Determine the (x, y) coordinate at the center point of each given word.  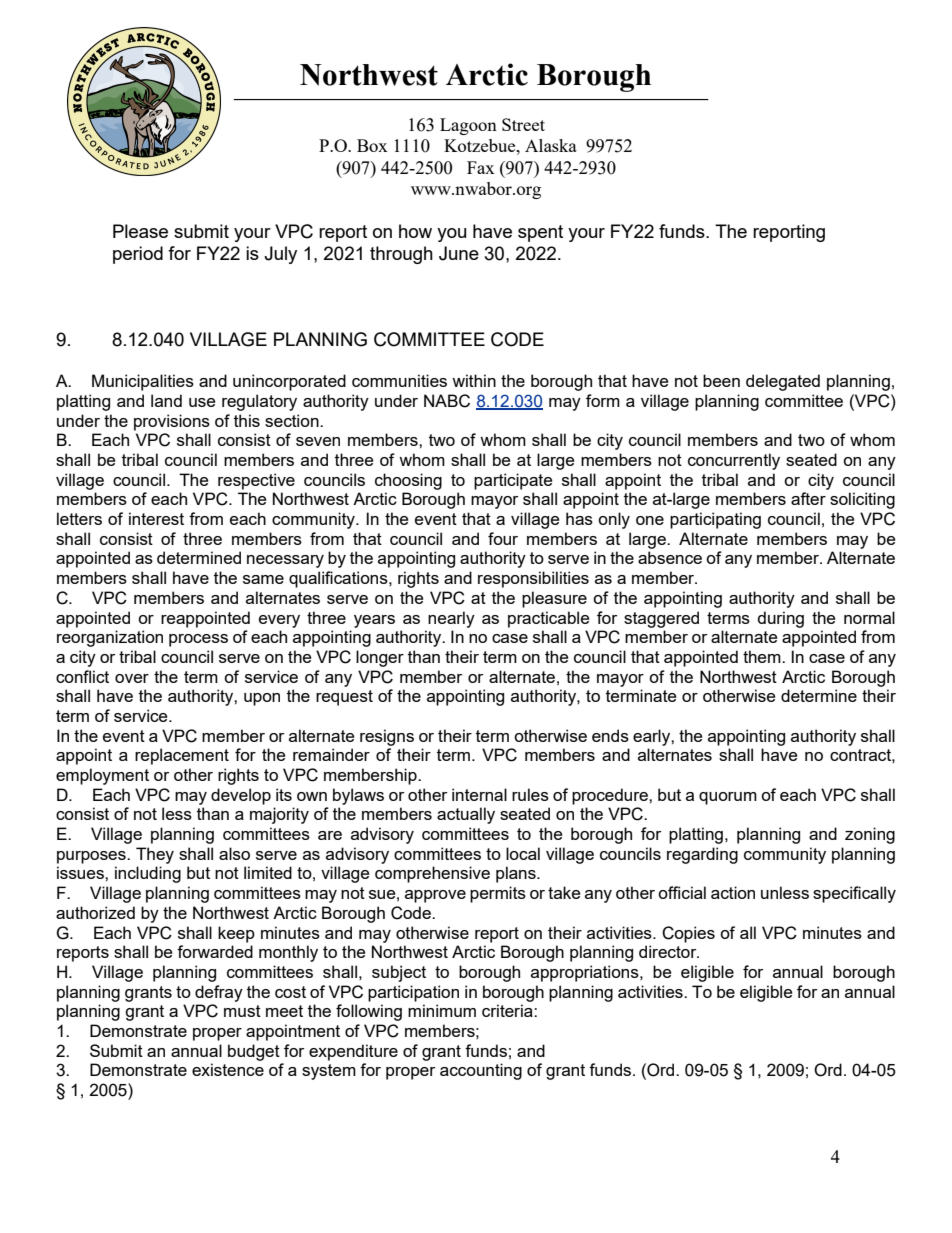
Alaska (551, 145)
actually (466, 815)
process (198, 640)
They (155, 855)
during (780, 619)
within (474, 380)
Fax (481, 167)
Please (140, 231)
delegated (783, 382)
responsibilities (533, 579)
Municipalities (143, 382)
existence (228, 1069)
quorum (728, 798)
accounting (481, 1071)
